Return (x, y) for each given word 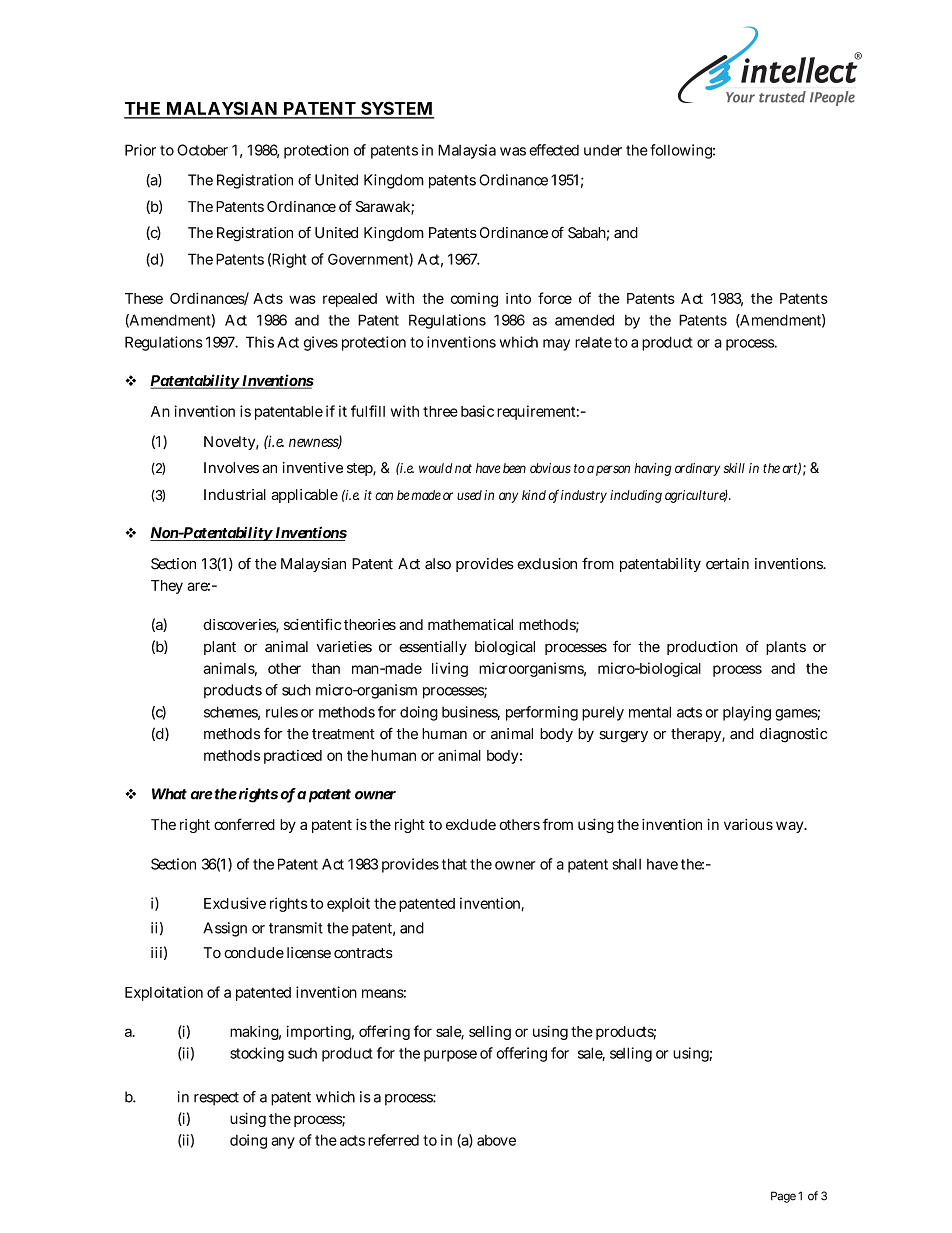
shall (626, 864)
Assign (225, 929)
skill (734, 468)
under (603, 150)
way (789, 827)
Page (783, 1197)
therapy (696, 735)
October (202, 150)
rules (282, 712)
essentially (433, 648)
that (454, 864)
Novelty (229, 443)
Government (369, 259)
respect (216, 1098)
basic (477, 411)
